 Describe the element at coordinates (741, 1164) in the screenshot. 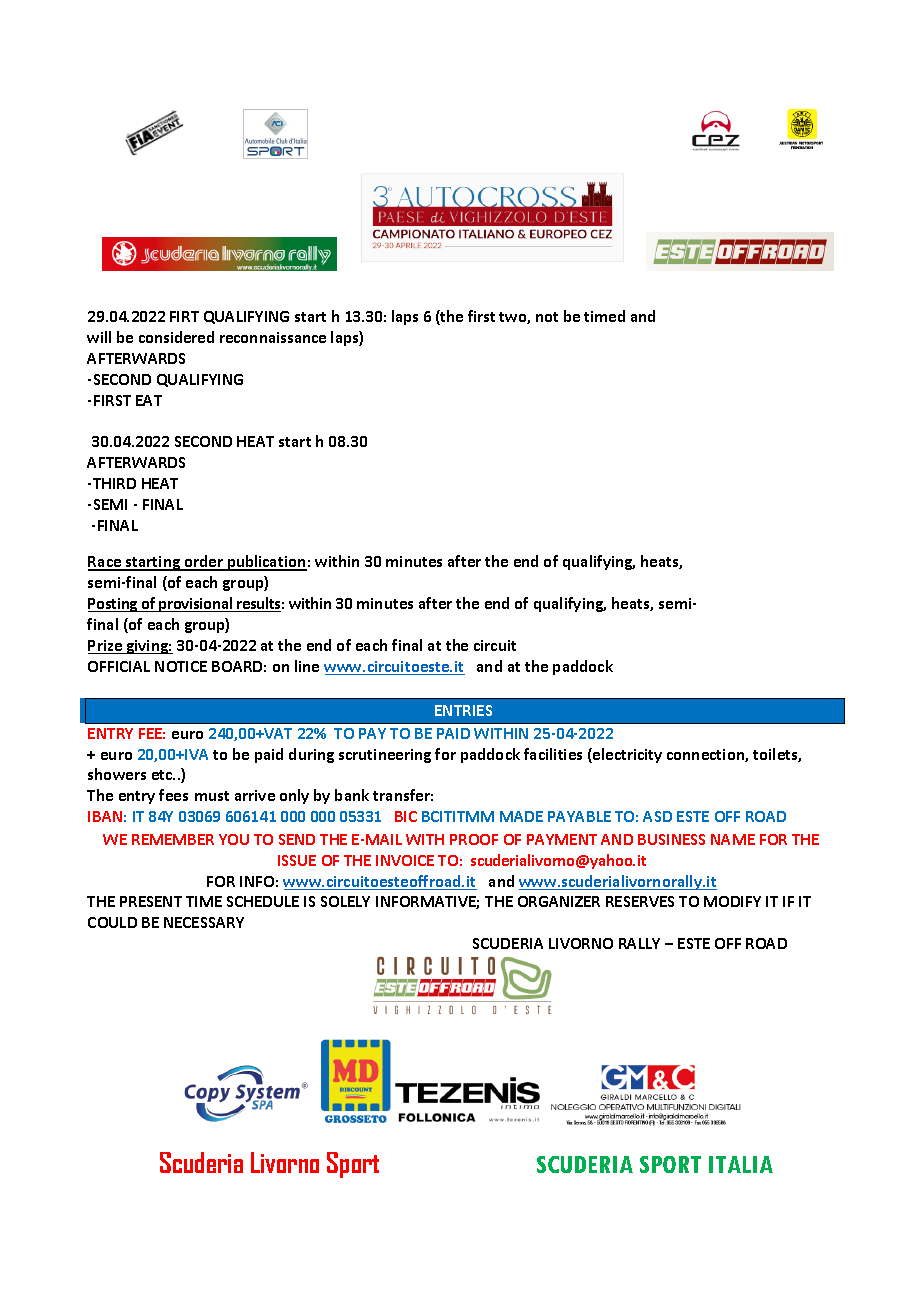

I see `ITALIA` at that location.
